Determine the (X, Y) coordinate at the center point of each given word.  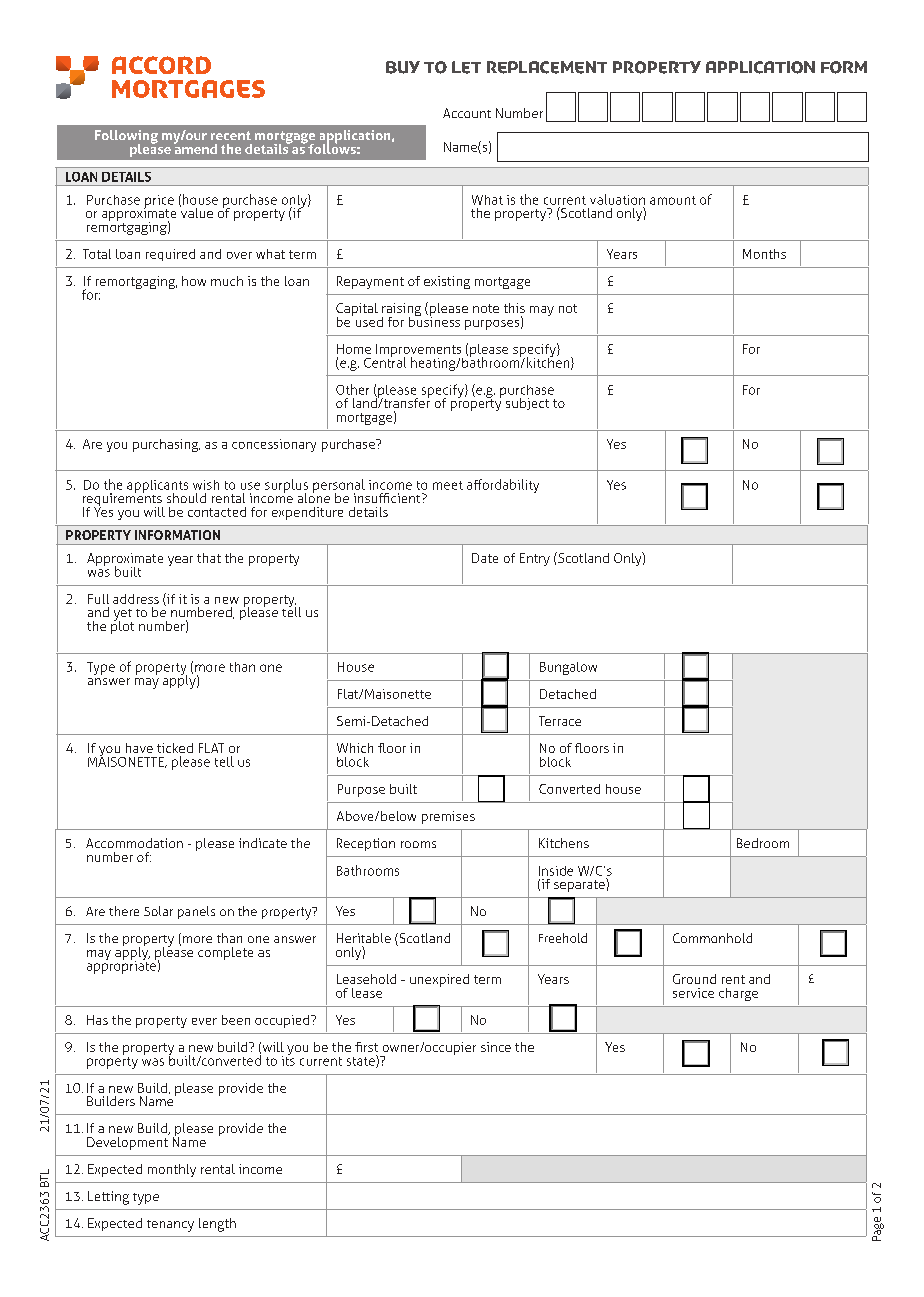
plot (122, 626)
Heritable (364, 938)
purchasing (166, 445)
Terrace (560, 721)
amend (195, 147)
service (693, 993)
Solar (158, 911)
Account (467, 113)
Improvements (419, 351)
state (362, 1061)
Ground (694, 979)
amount (673, 200)
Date (485, 558)
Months (764, 254)
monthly (172, 1170)
